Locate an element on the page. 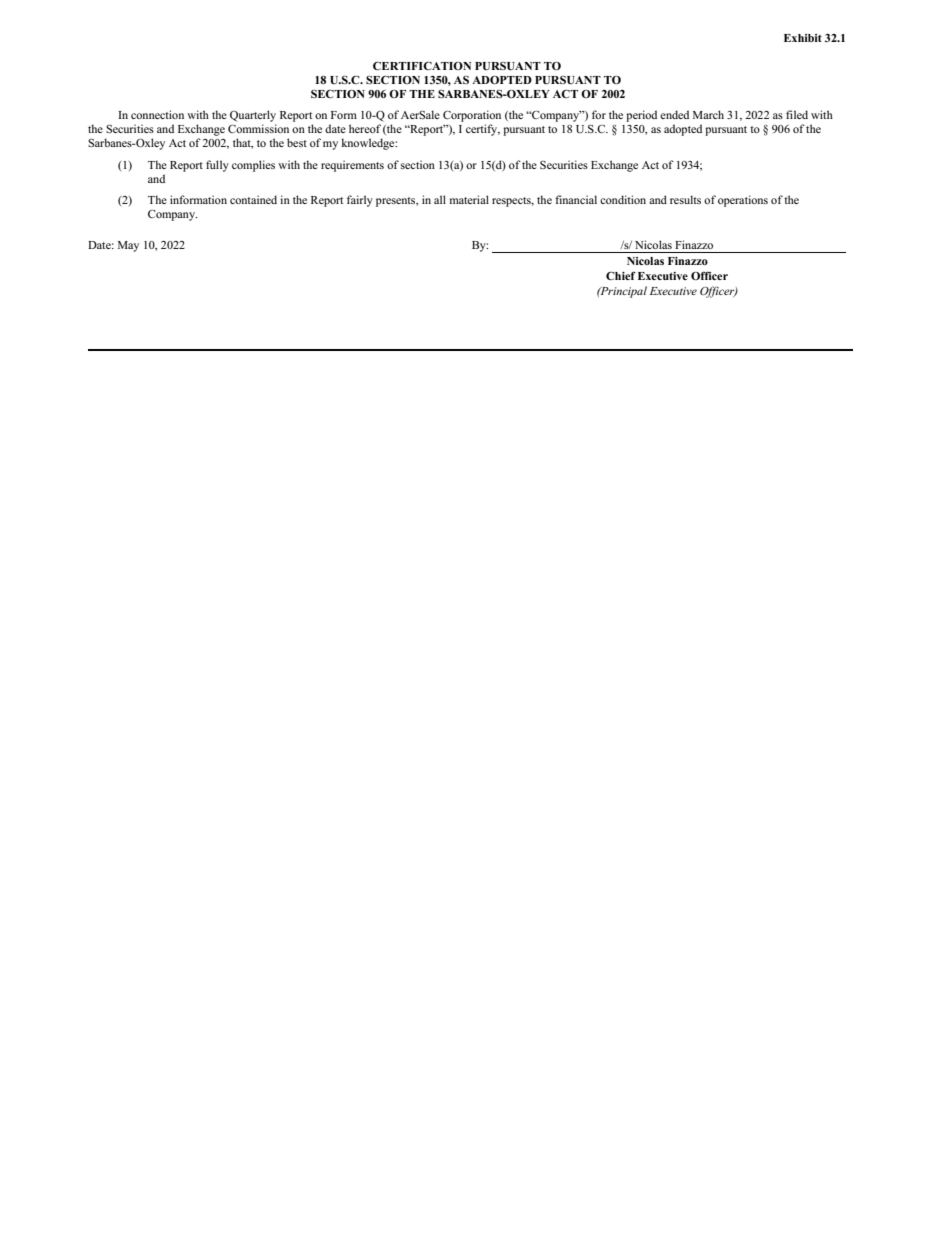  May is located at coordinates (128, 246).
